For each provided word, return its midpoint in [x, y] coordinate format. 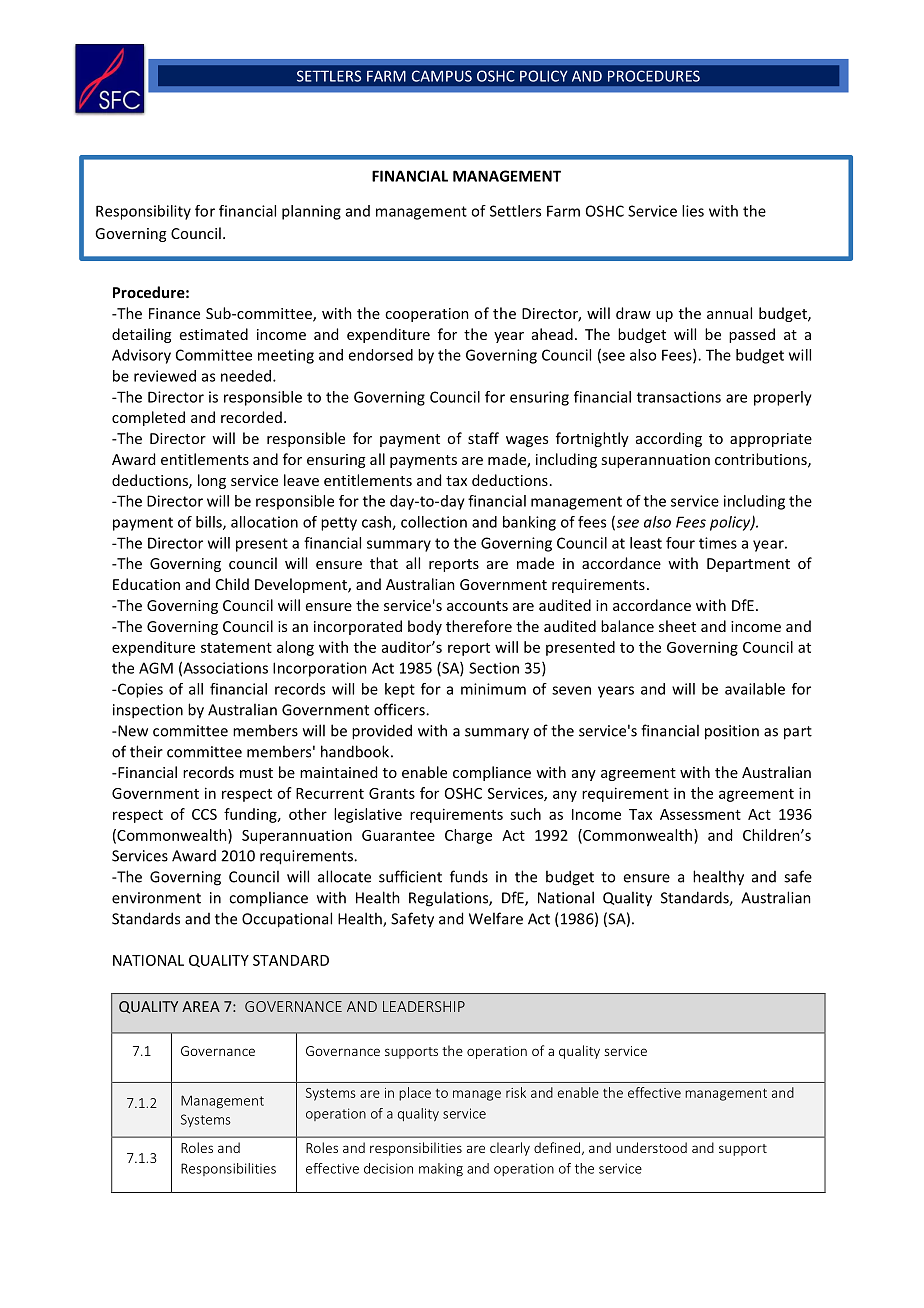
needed [246, 376]
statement [236, 648]
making [441, 1170]
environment [156, 898]
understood [651, 1147]
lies [693, 211]
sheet [677, 626]
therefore [479, 626]
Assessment [700, 814]
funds [469, 876]
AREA [201, 1006]
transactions [679, 397]
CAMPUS [442, 76]
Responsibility [143, 212]
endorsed [380, 355]
